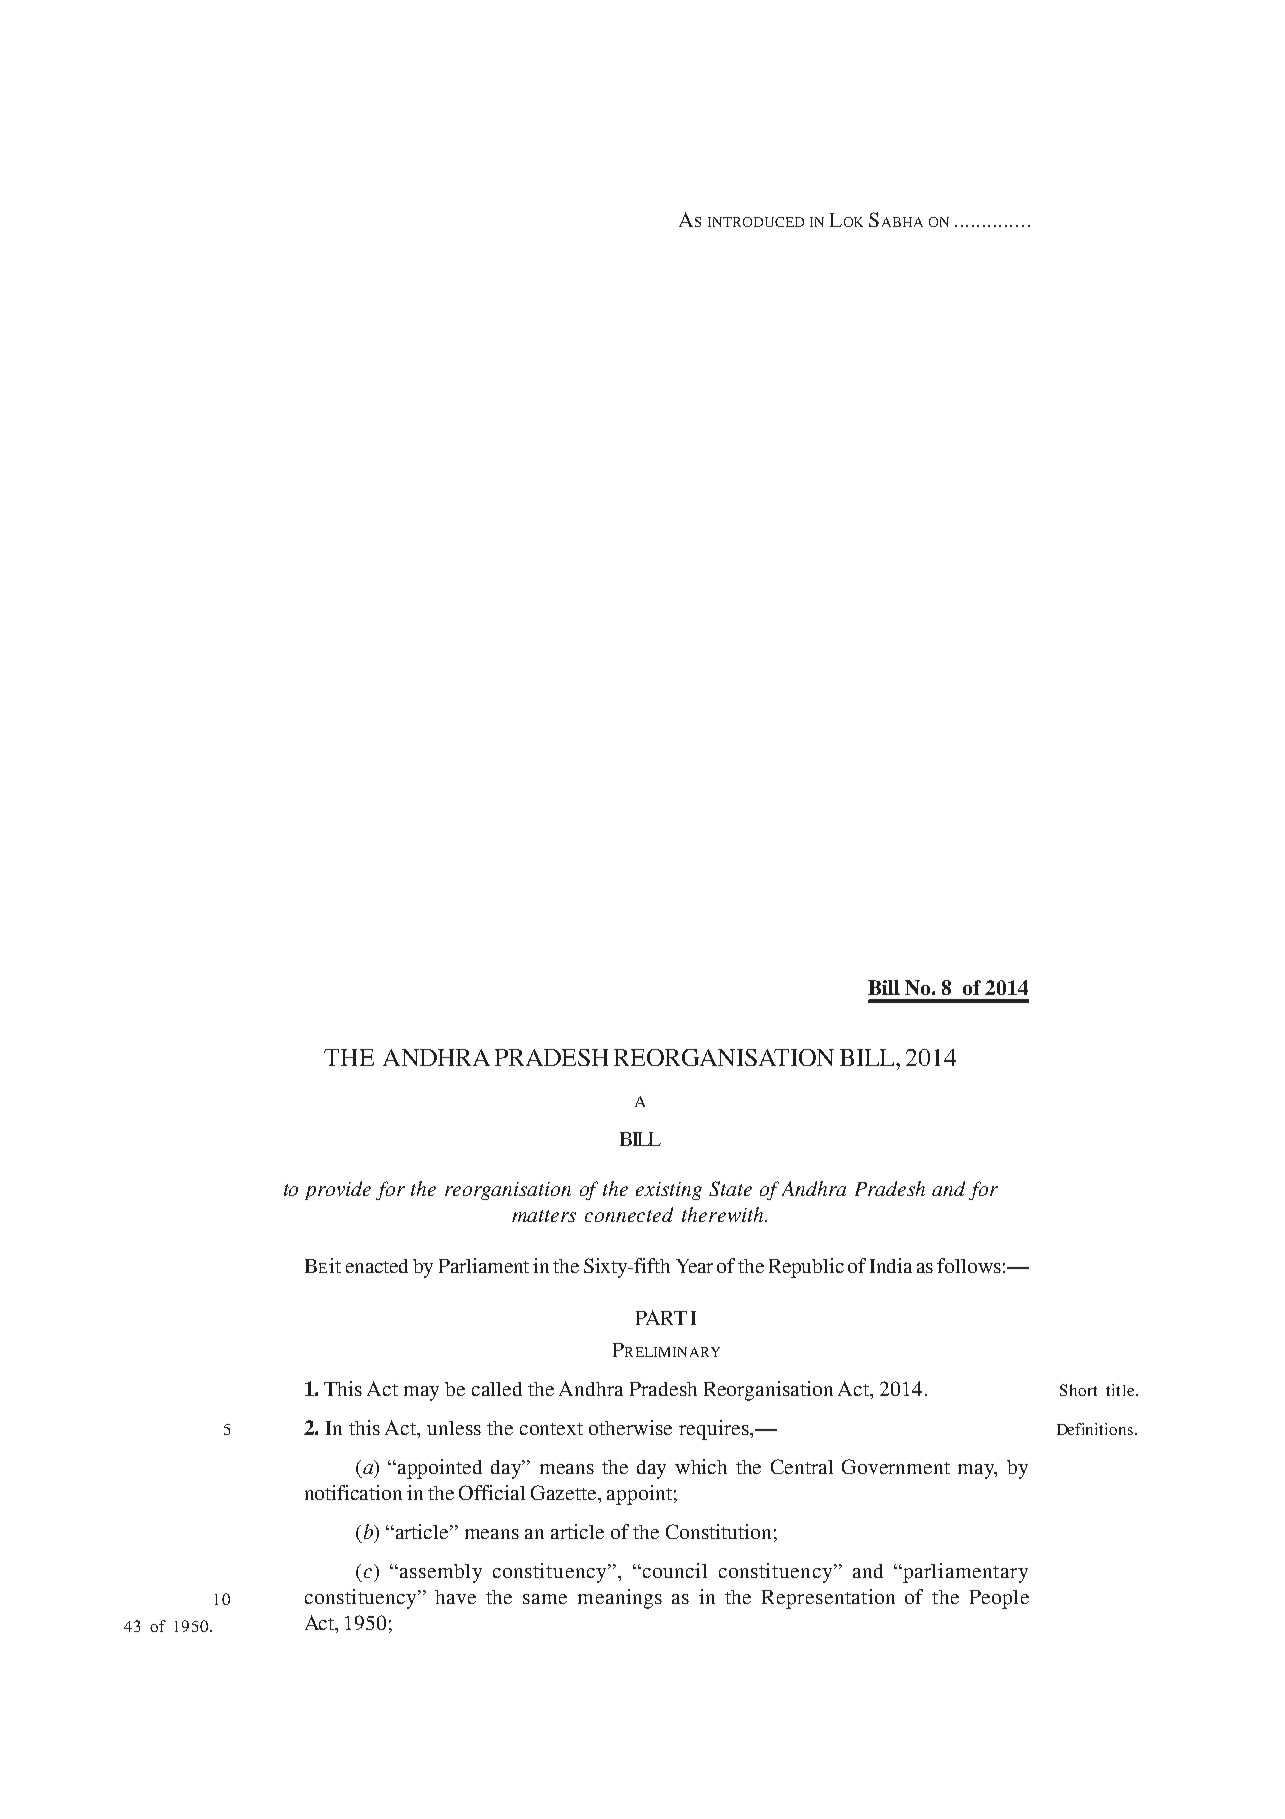 The width and height of the screenshot is (1285, 1819). Describe the element at coordinates (724, 1214) in the screenshot. I see `therewith` at that location.
